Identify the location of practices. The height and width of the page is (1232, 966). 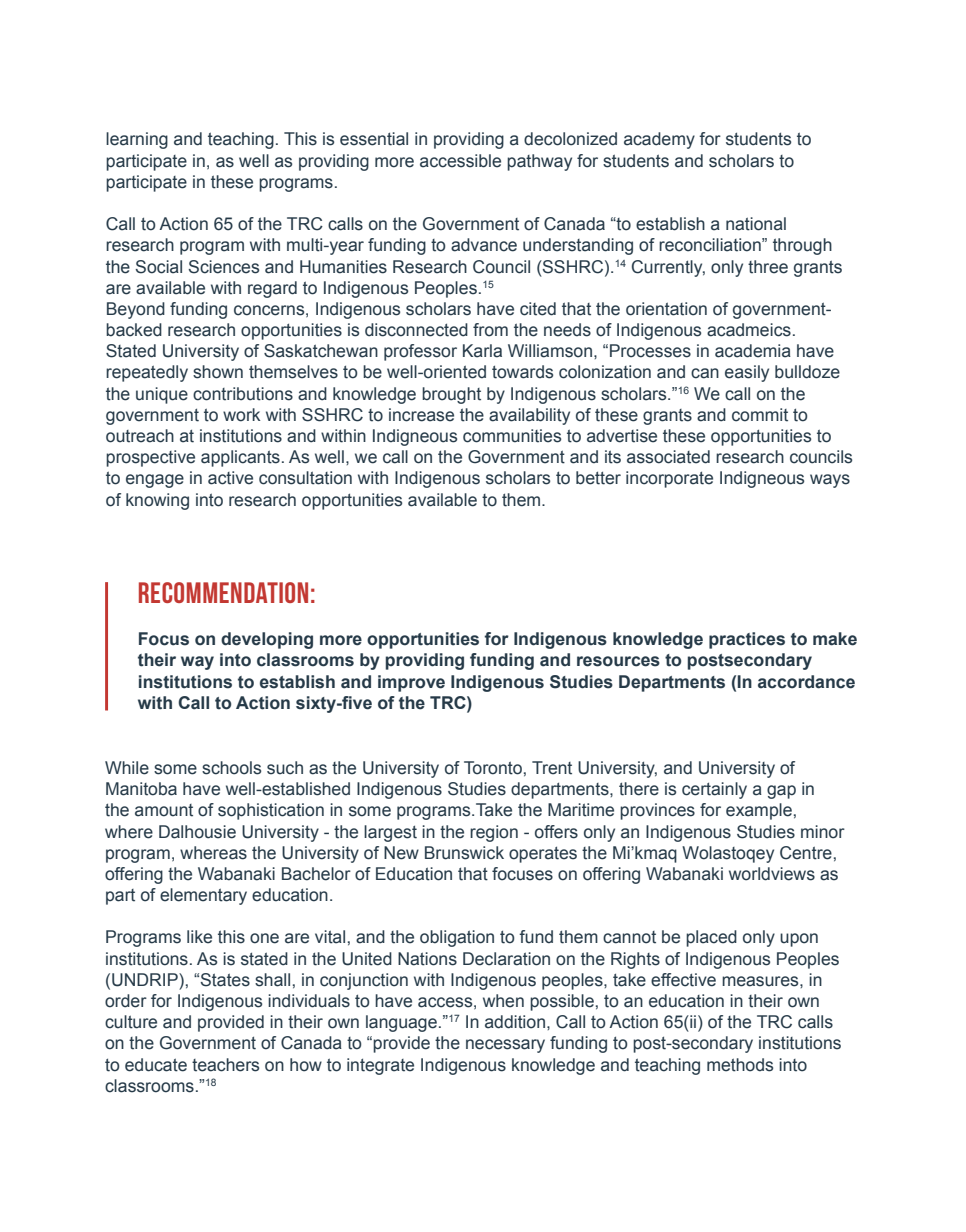
(747, 640).
